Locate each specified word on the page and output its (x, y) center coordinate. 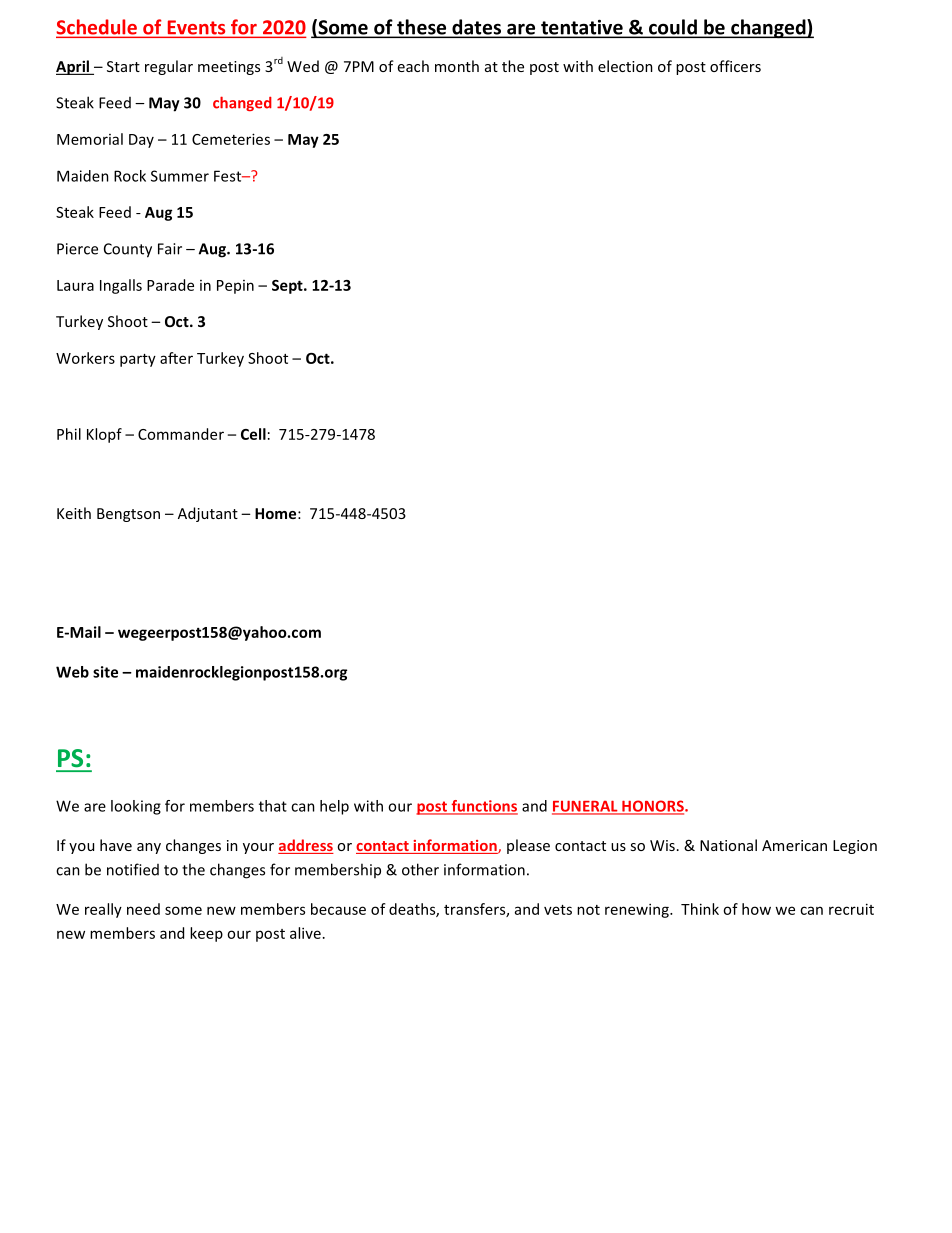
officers (735, 66)
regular (169, 67)
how (756, 909)
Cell (253, 434)
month (457, 66)
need (143, 909)
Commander (181, 434)
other (420, 869)
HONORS (653, 807)
